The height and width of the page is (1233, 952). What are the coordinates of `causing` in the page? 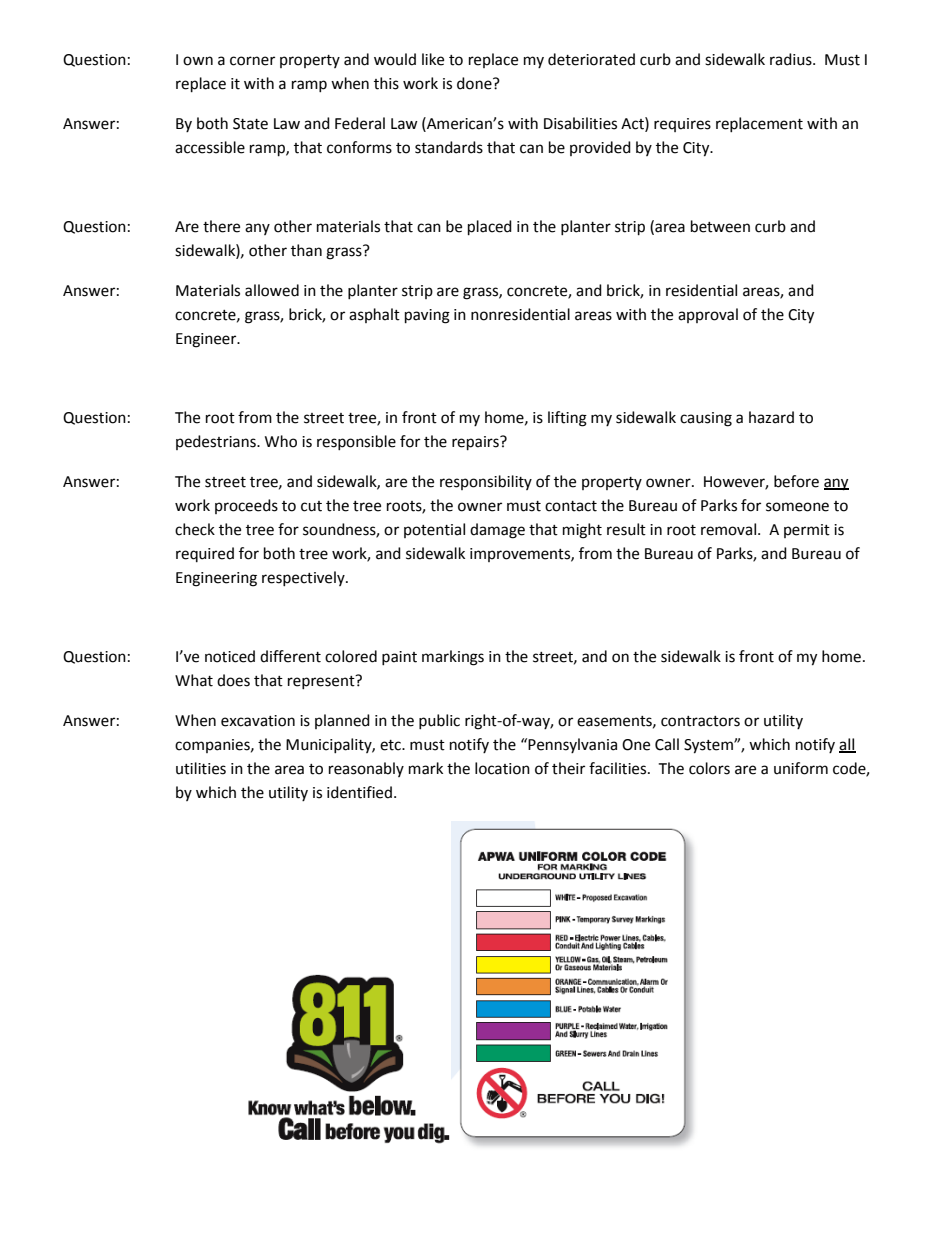 It's located at (706, 419).
